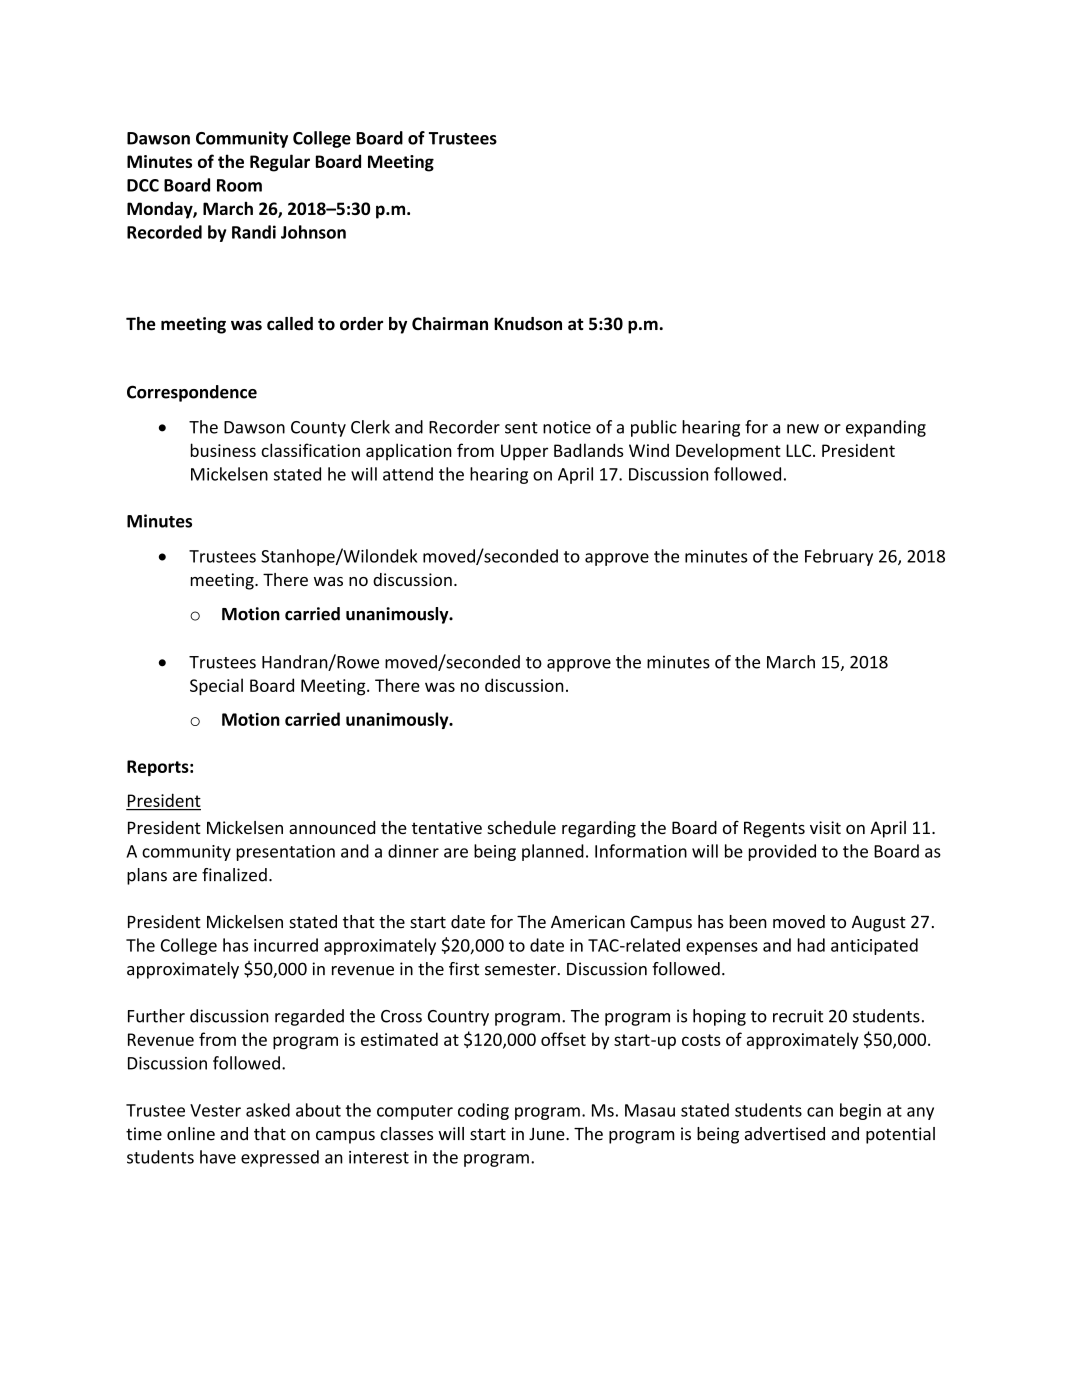 Image resolution: width=1073 pixels, height=1388 pixels. Describe the element at coordinates (548, 1134) in the screenshot. I see `June` at that location.
